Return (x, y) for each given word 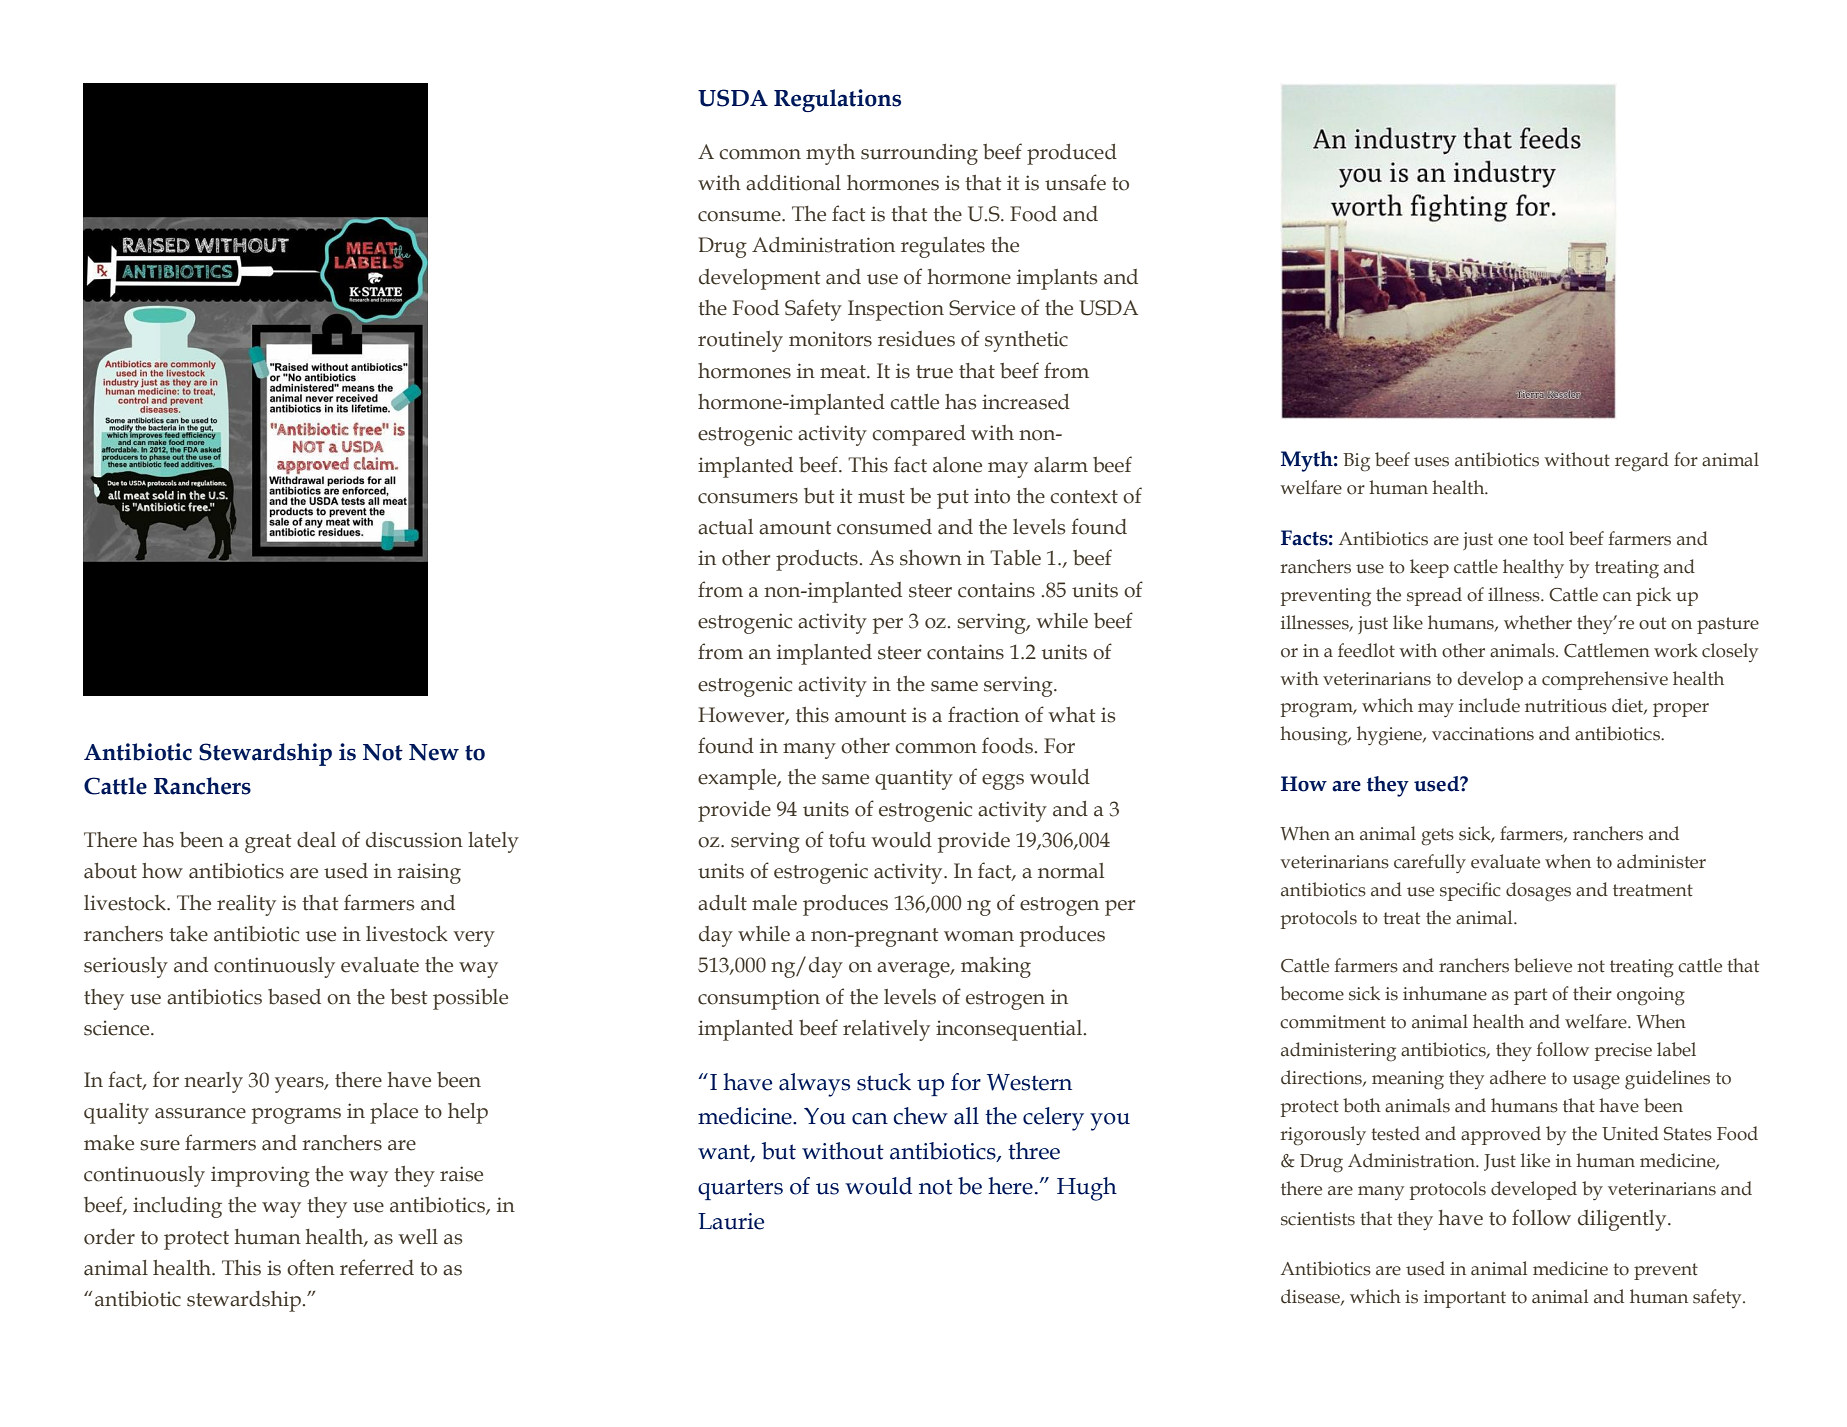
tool (1548, 538)
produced (1072, 154)
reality (246, 905)
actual (725, 527)
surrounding (919, 154)
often (311, 1267)
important (1465, 1299)
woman (979, 936)
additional (793, 183)
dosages (1538, 892)
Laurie (731, 1221)
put (953, 499)
